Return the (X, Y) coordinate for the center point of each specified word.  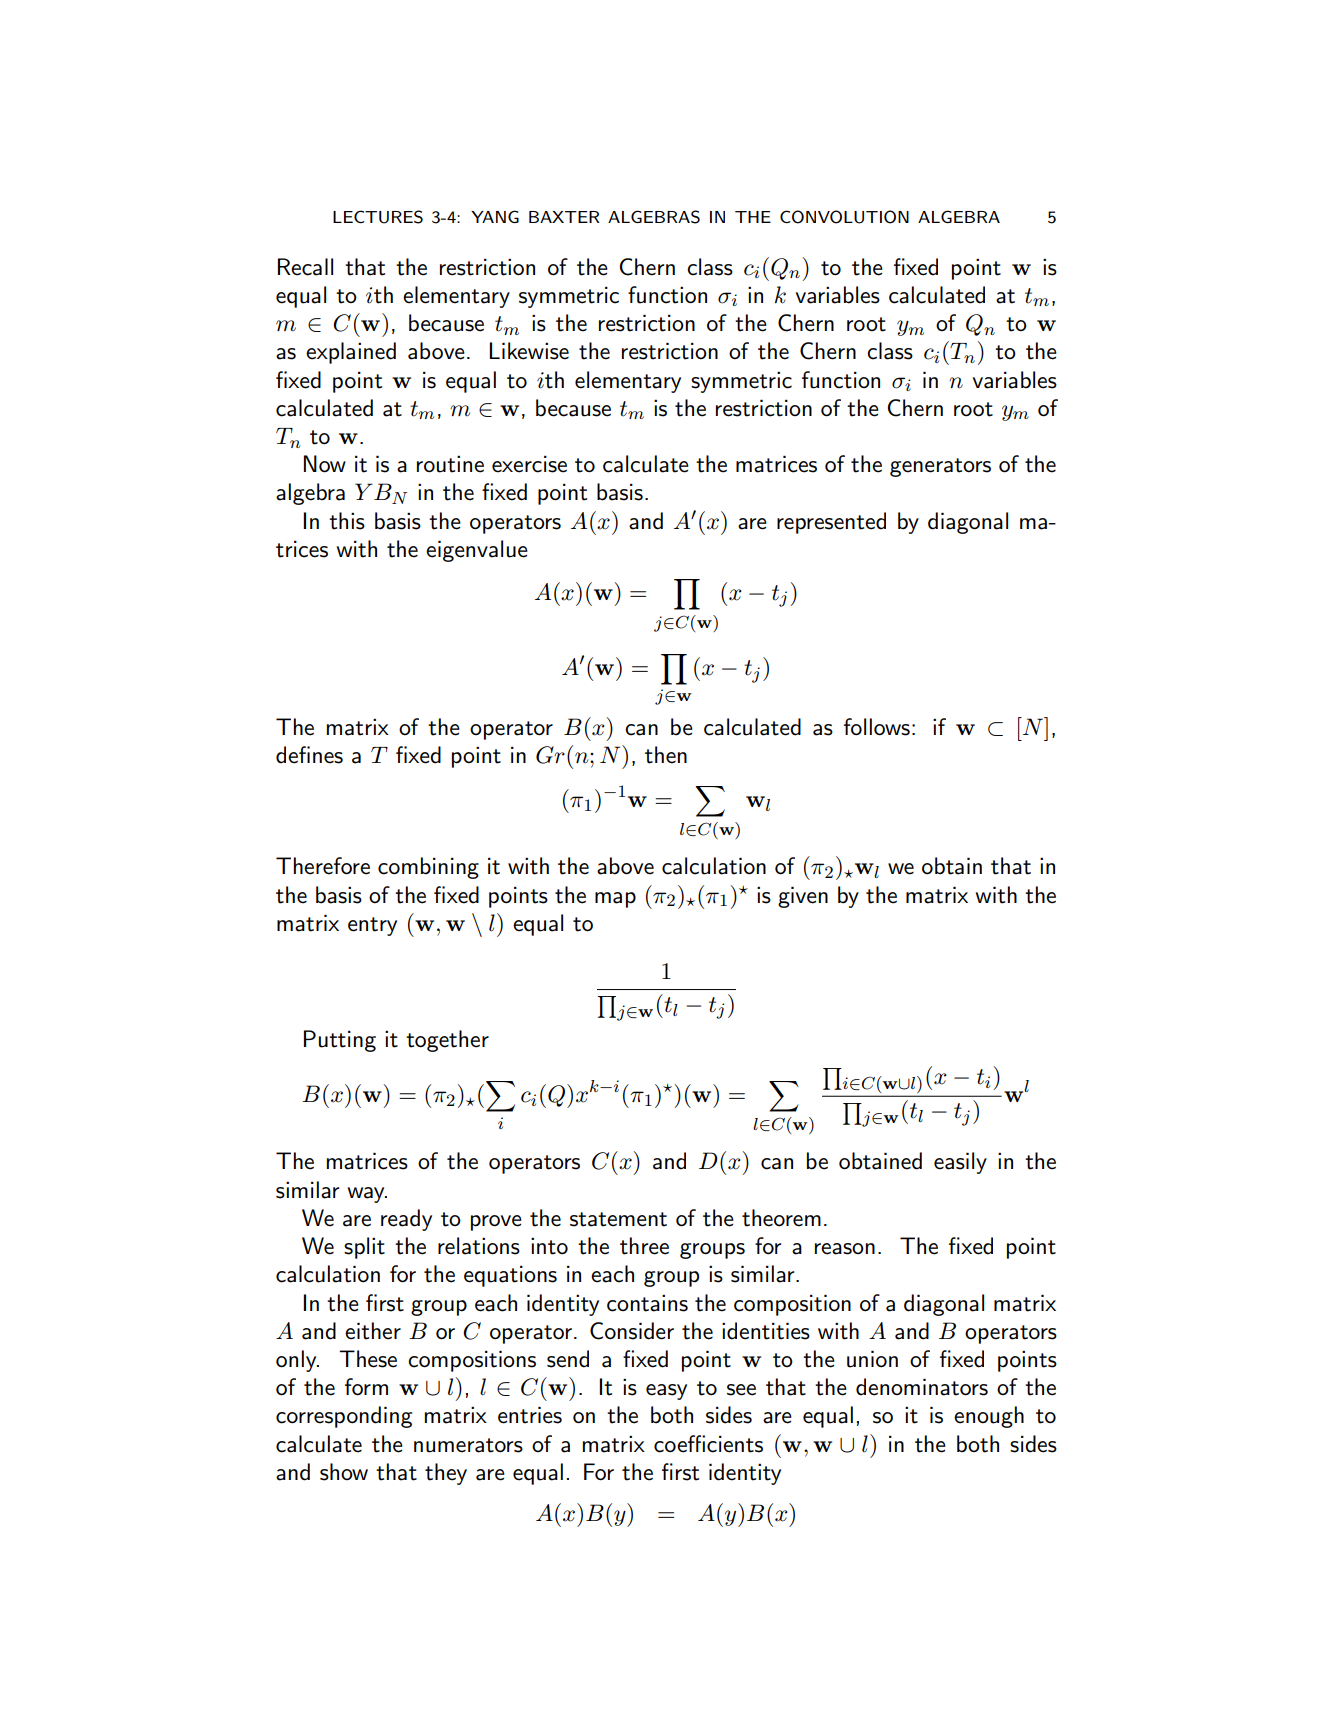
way (367, 1195)
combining (428, 868)
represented (831, 523)
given (803, 897)
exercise (529, 464)
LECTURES (378, 217)
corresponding (344, 1417)
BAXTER (564, 217)
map (615, 900)
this (347, 521)
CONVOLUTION (844, 217)
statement (618, 1219)
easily (960, 1163)
